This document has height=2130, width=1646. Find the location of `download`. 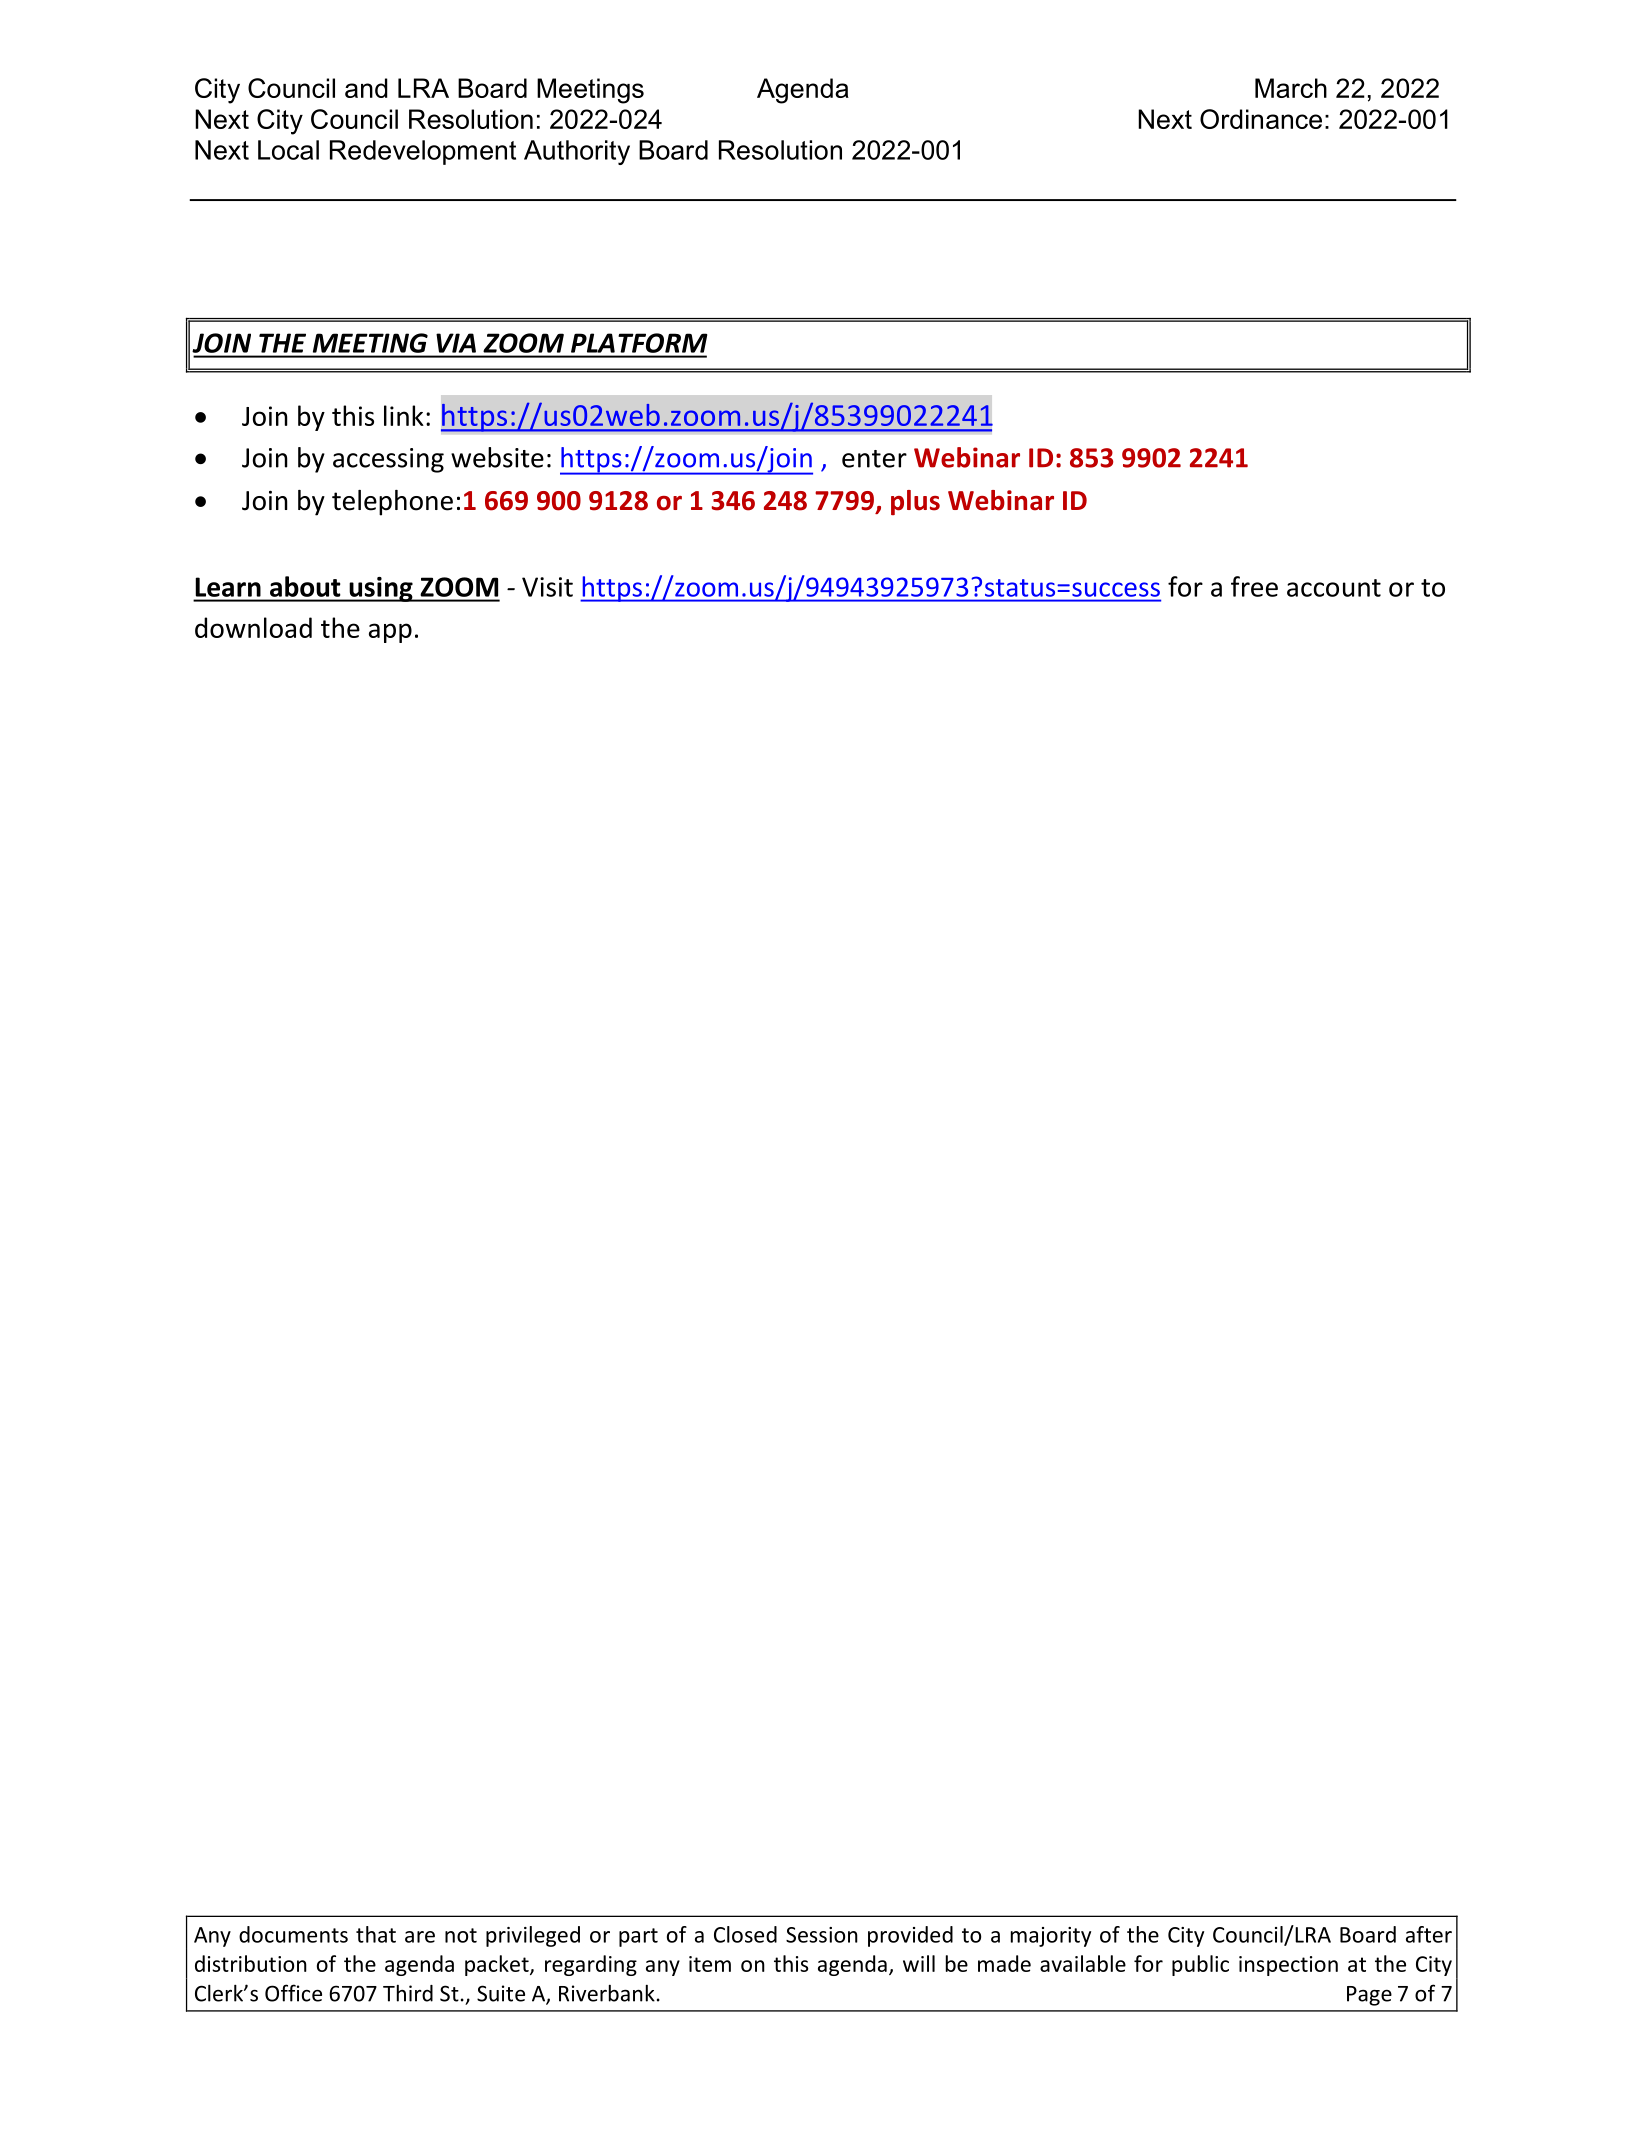

download is located at coordinates (253, 627).
